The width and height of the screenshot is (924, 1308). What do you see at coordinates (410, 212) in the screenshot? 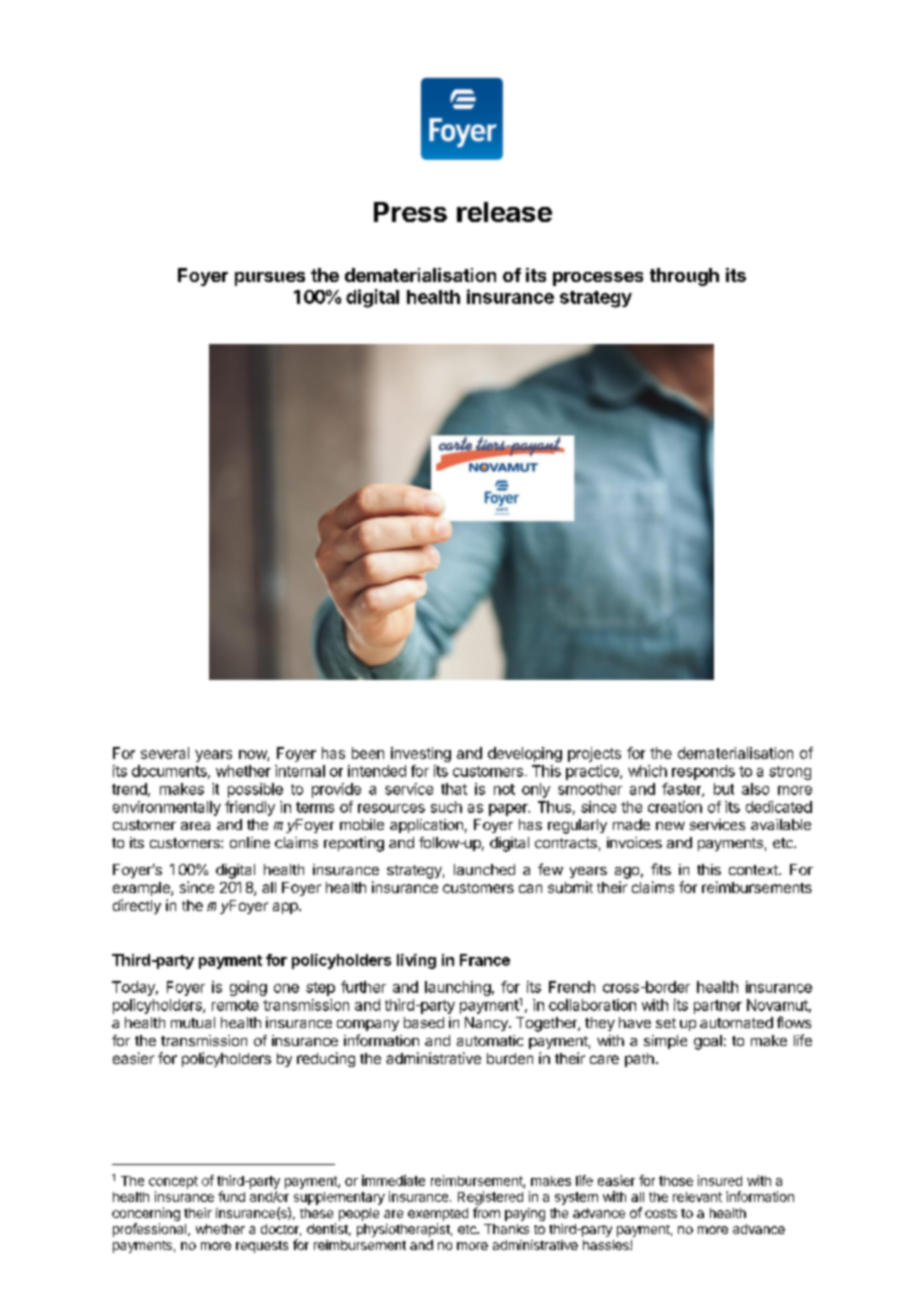
I see `Press` at bounding box center [410, 212].
